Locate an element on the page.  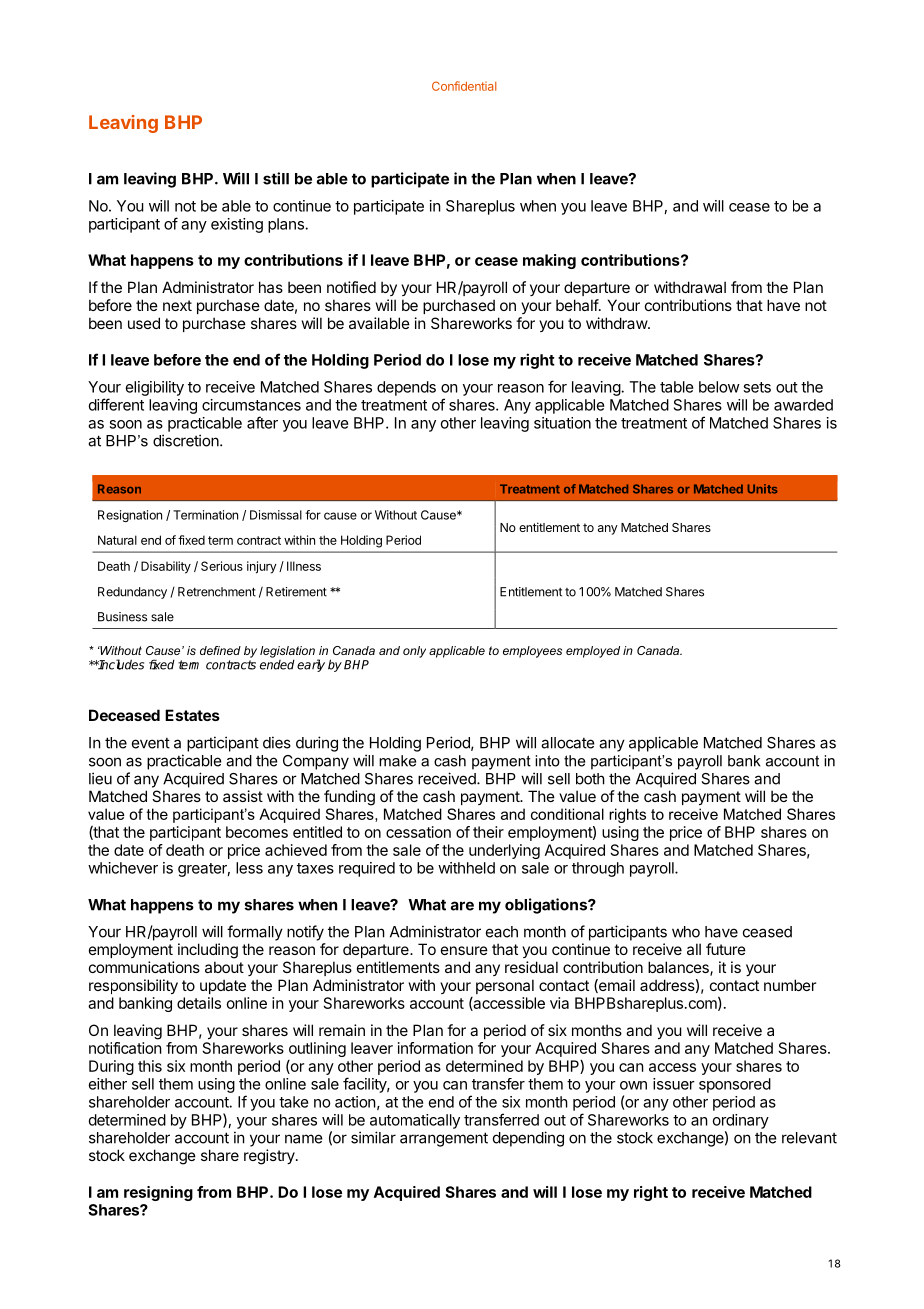
ordinary is located at coordinates (741, 1121).
